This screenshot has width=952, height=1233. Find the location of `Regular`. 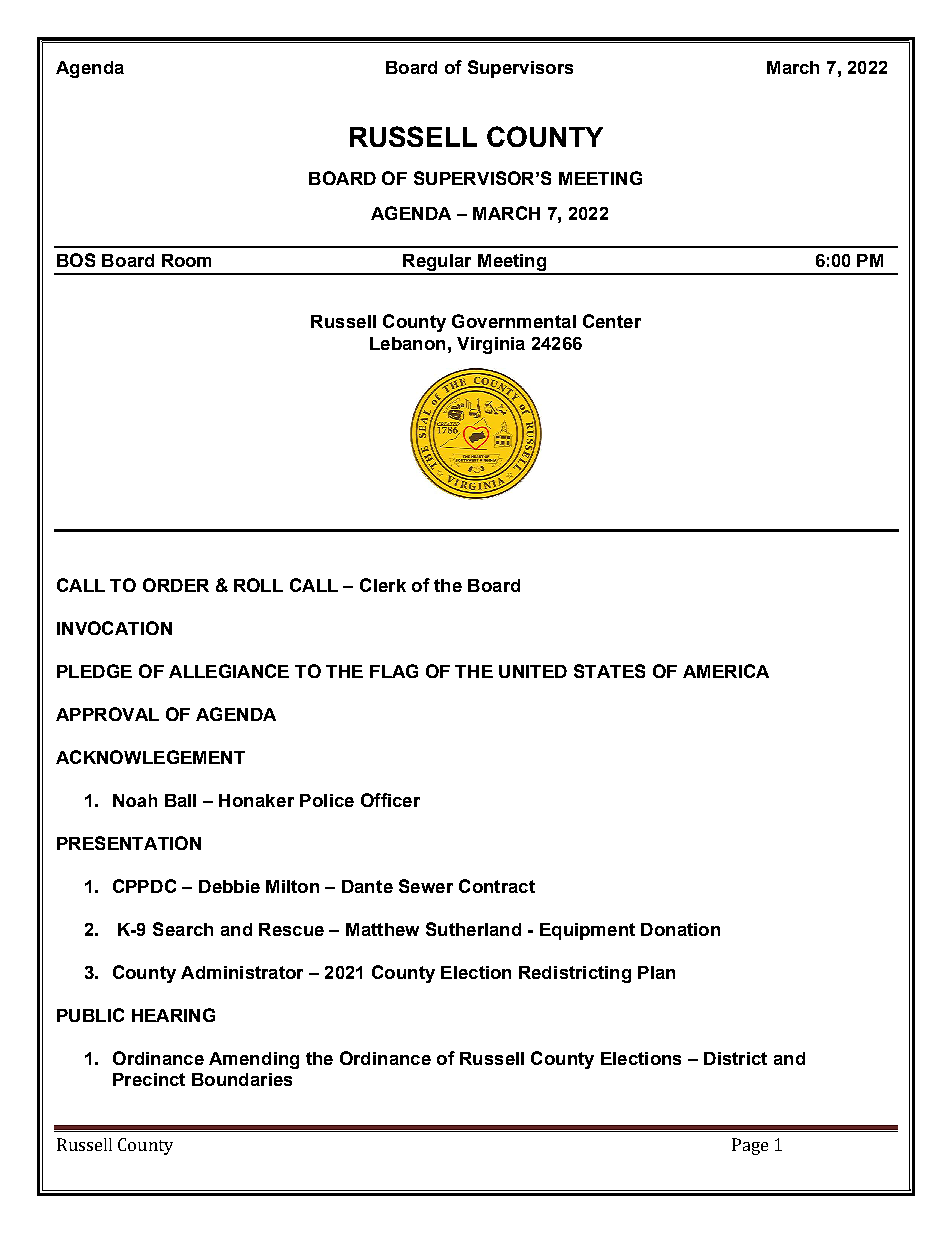

Regular is located at coordinates (437, 264).
